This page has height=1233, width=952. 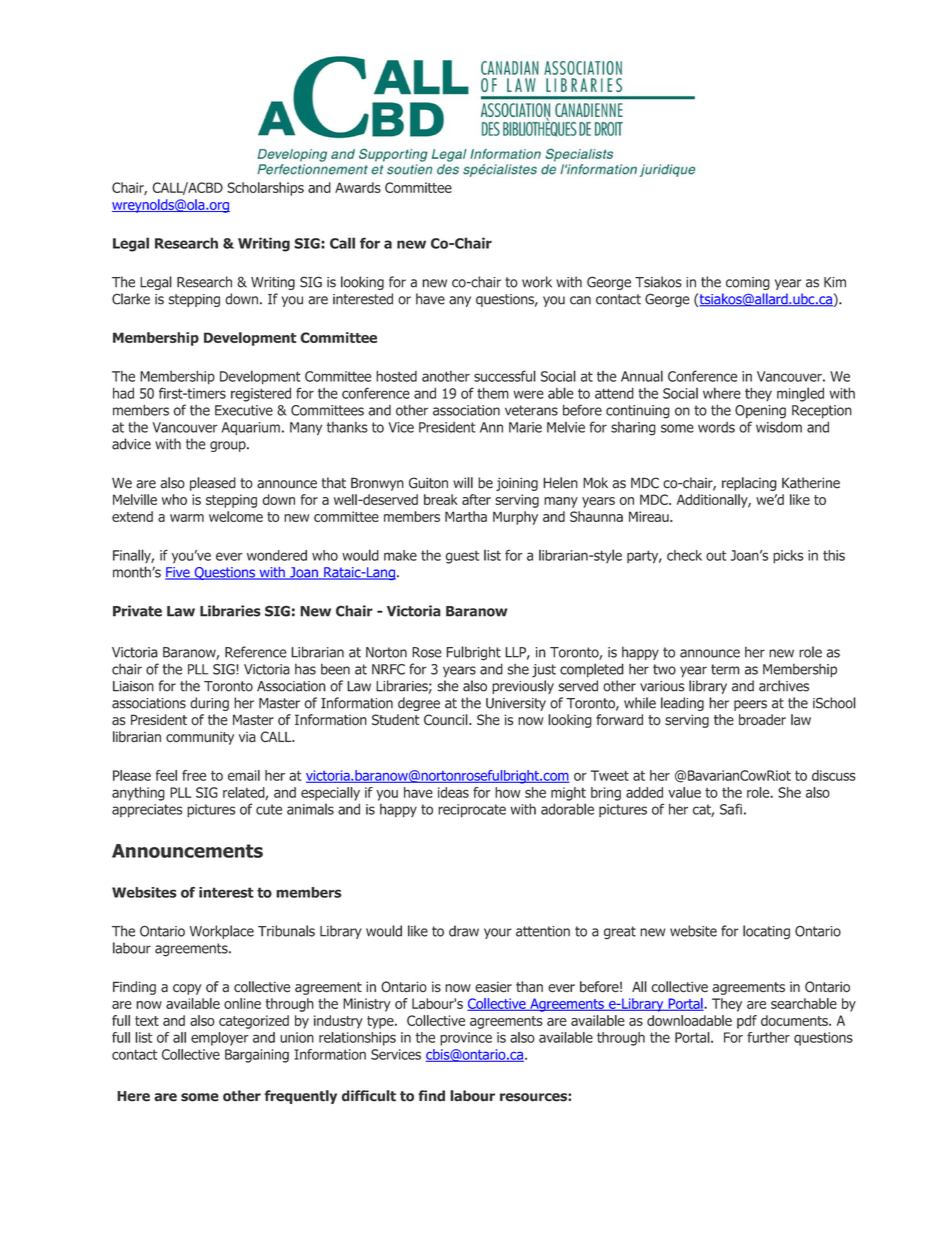 What do you see at coordinates (748, 283) in the page?
I see `coming` at bounding box center [748, 283].
